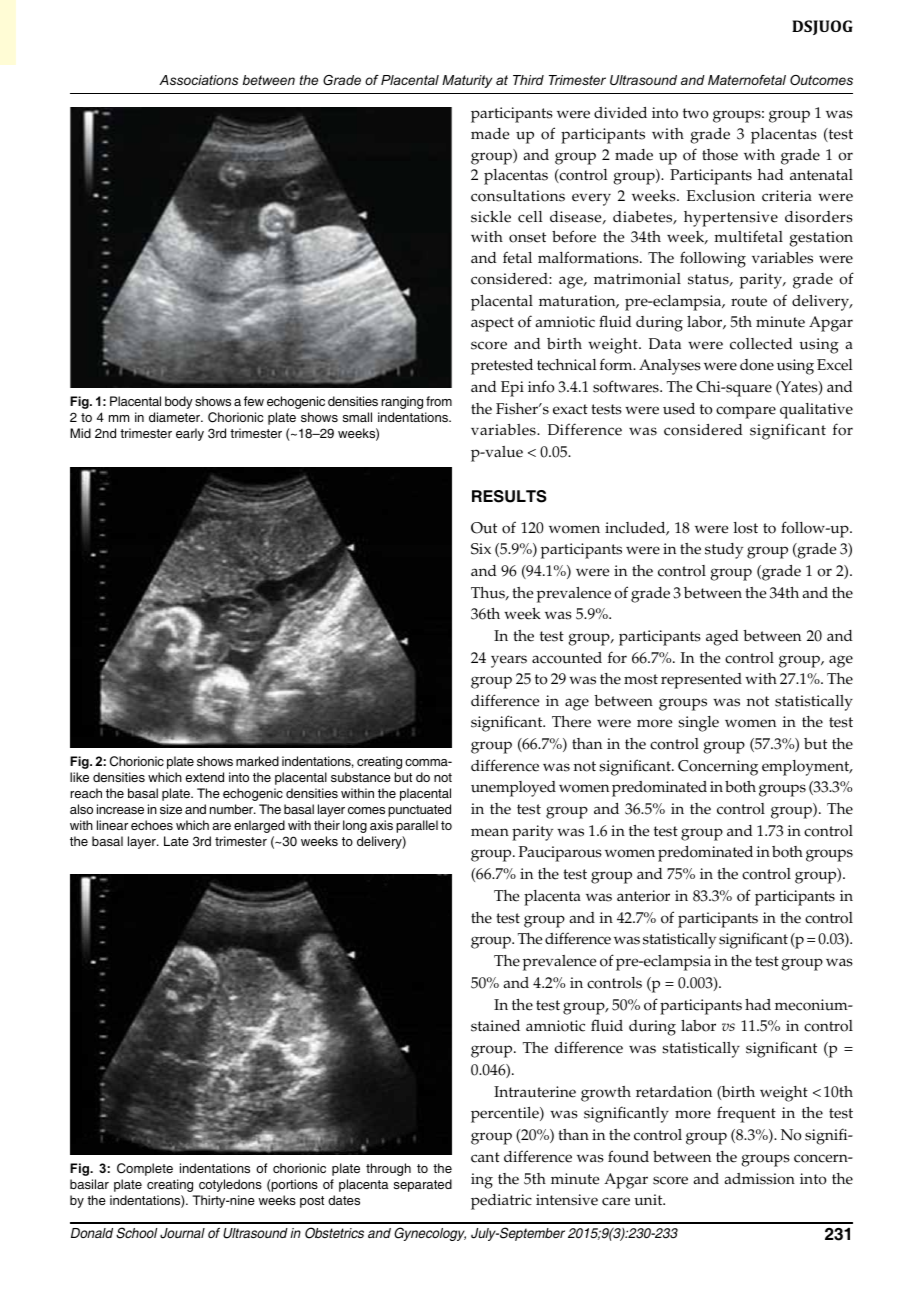 The height and width of the image is (1316, 923). I want to click on mean, so click(490, 832).
